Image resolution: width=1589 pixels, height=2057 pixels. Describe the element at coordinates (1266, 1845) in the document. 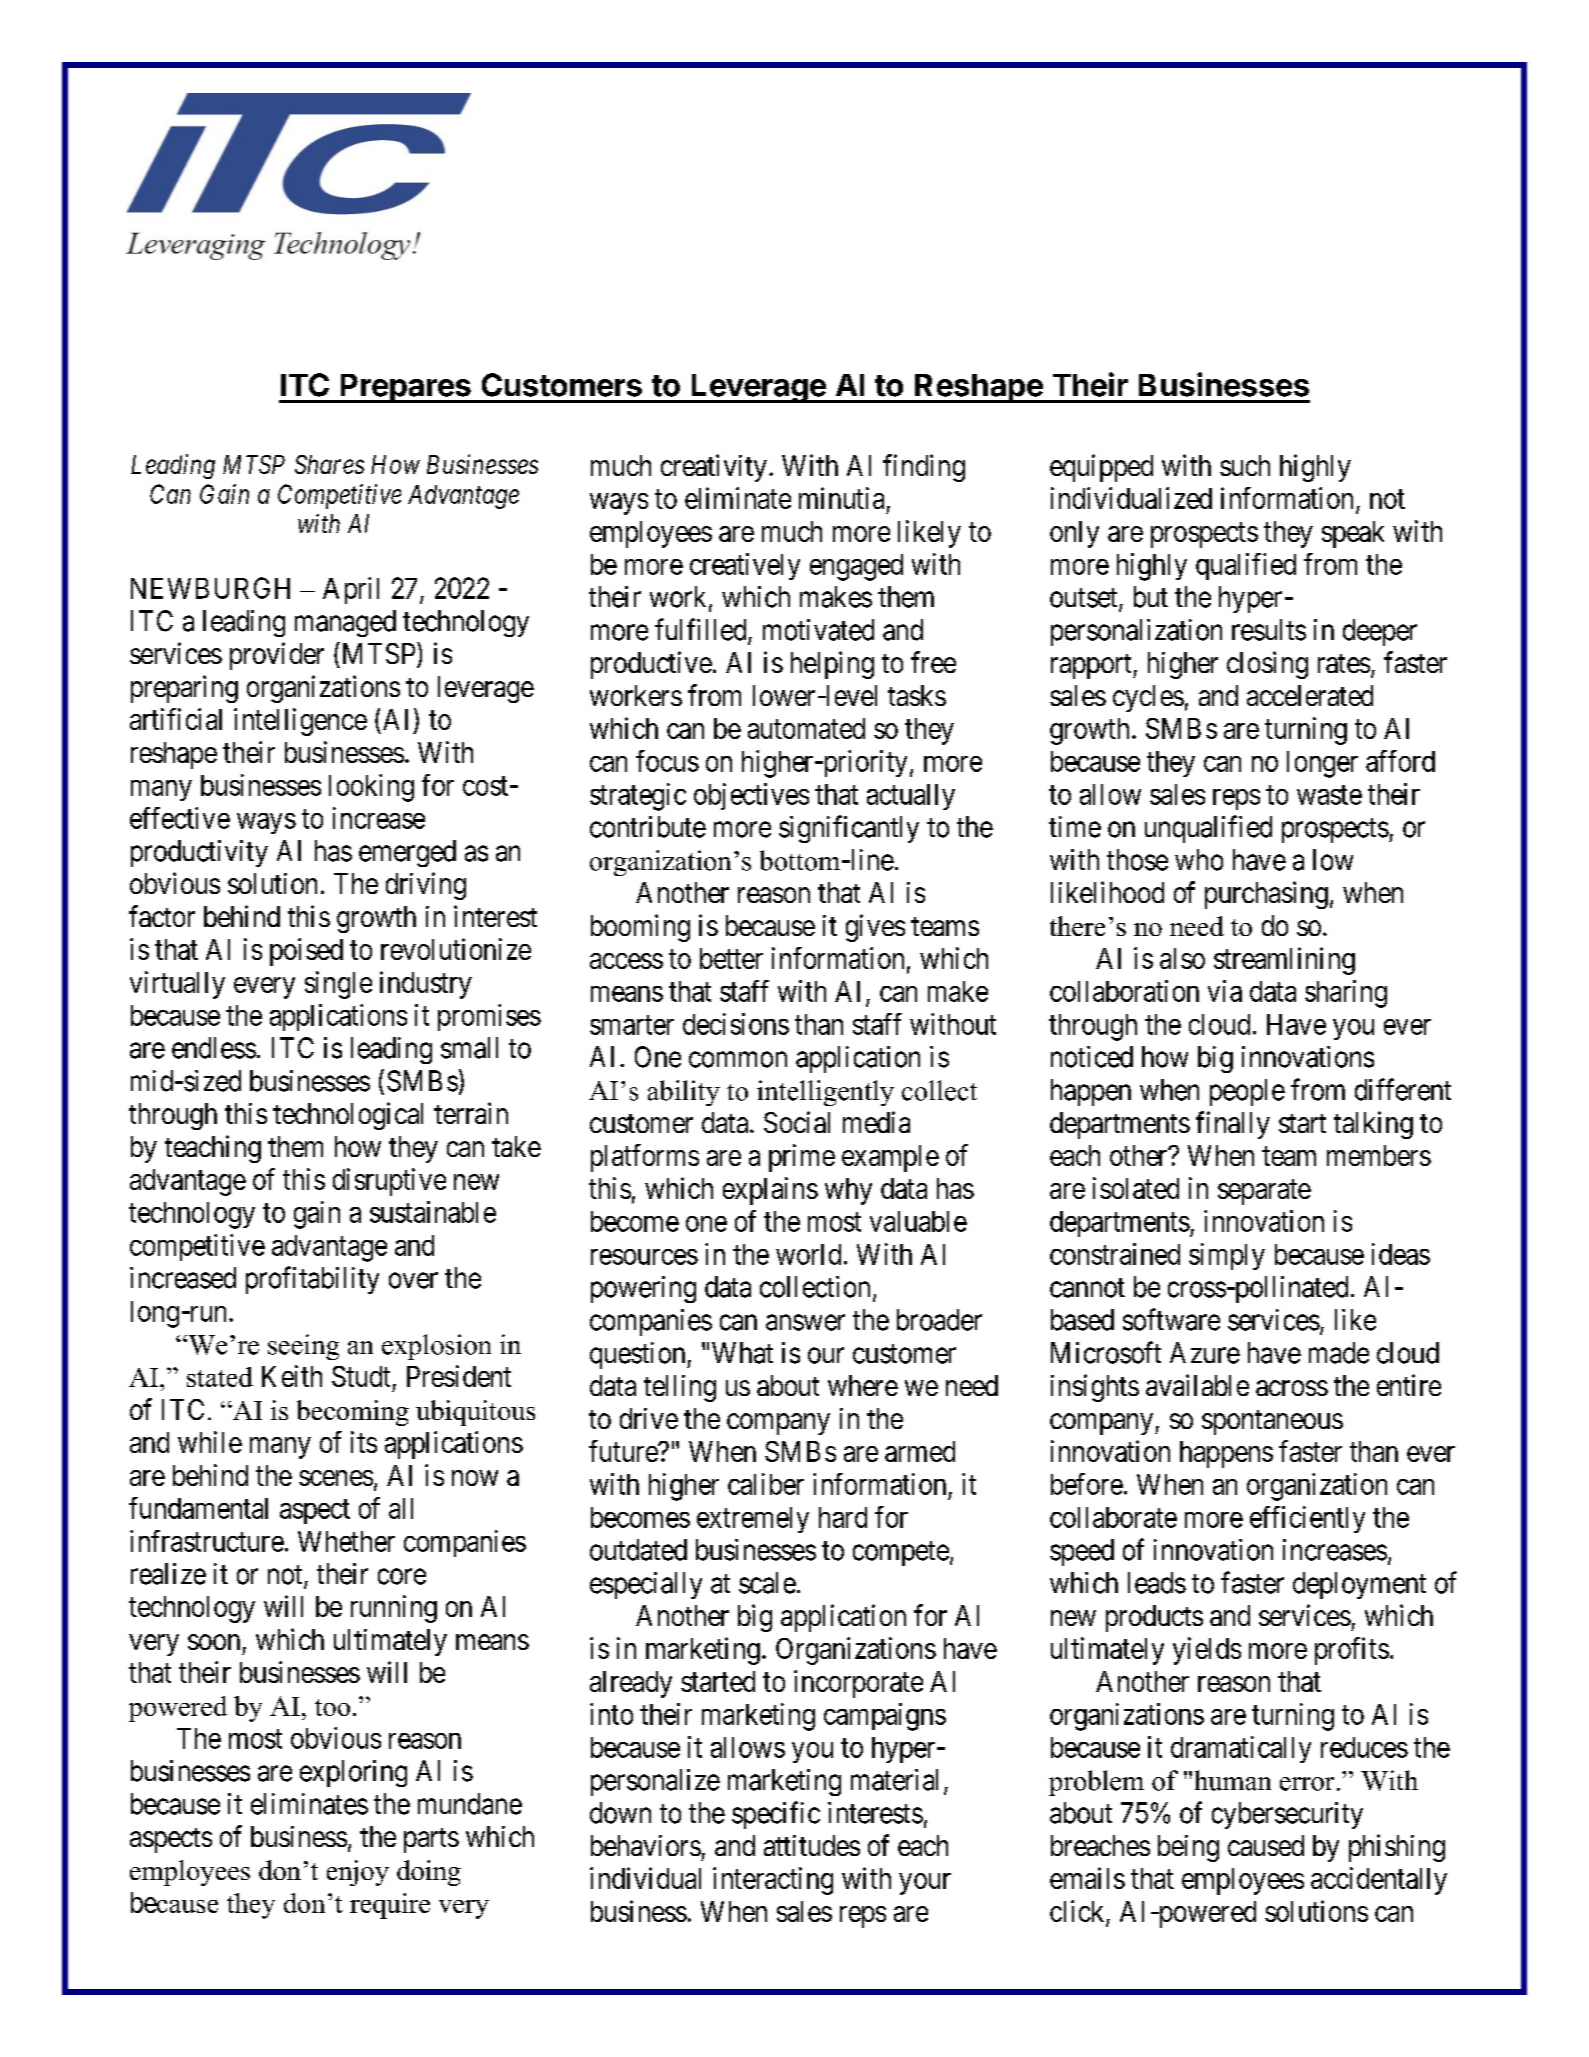

I see `caused` at that location.
